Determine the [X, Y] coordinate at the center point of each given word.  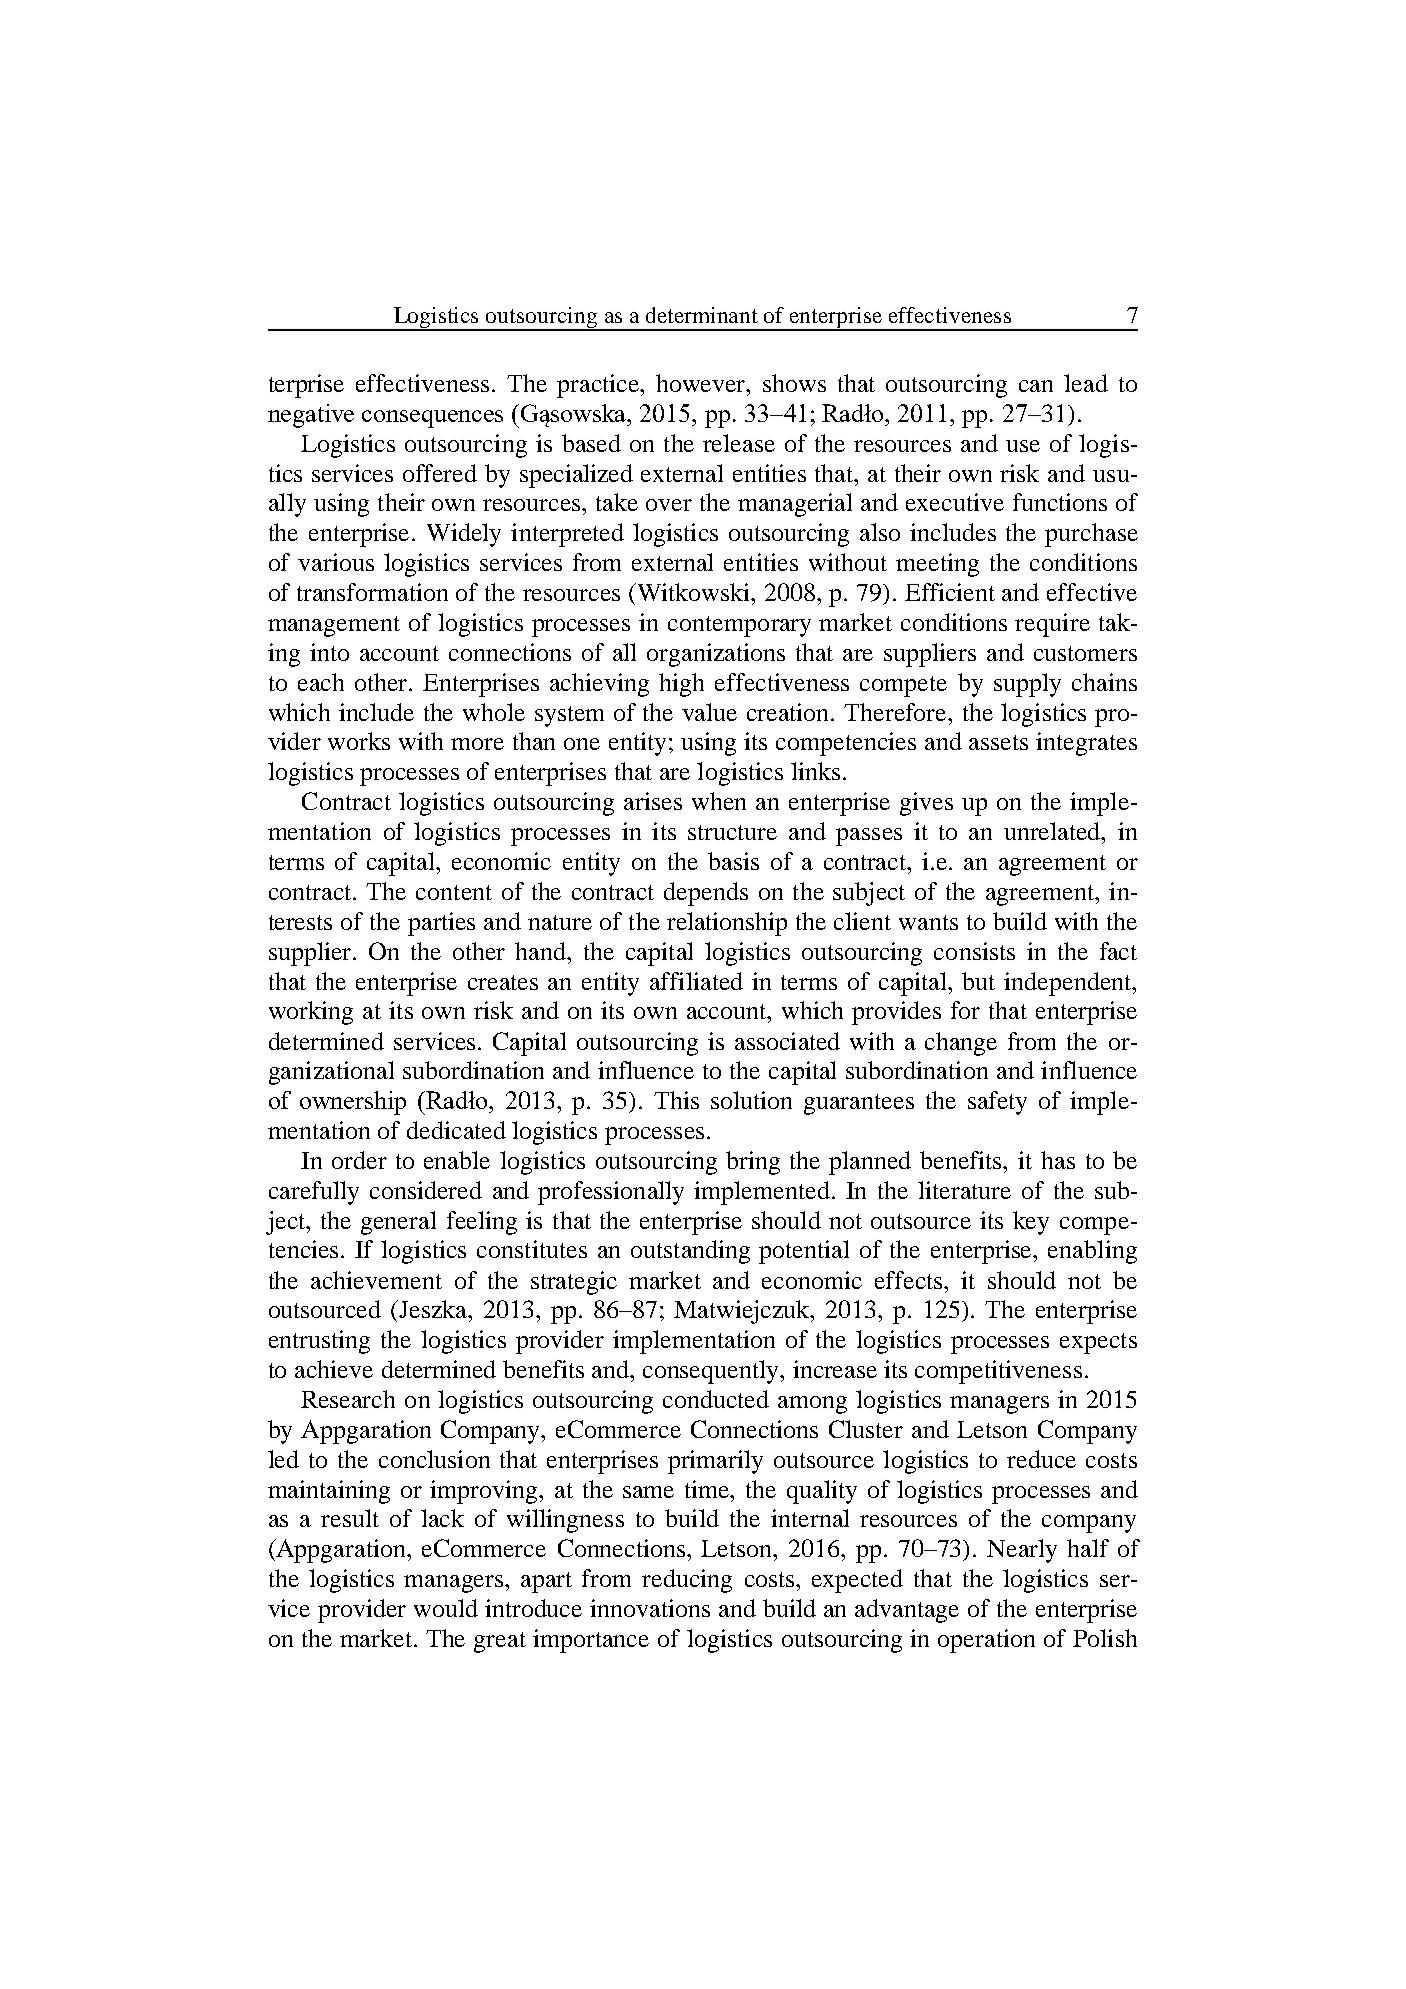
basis [733, 861]
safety [997, 1103]
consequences [432, 419]
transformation [372, 592]
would [446, 1608]
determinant [702, 315]
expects [1098, 1343]
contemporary [739, 626]
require [1052, 625]
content [454, 892]
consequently [712, 1372]
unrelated [1053, 831]
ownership [353, 1103]
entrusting [319, 1342]
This [676, 1100]
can [1036, 386]
